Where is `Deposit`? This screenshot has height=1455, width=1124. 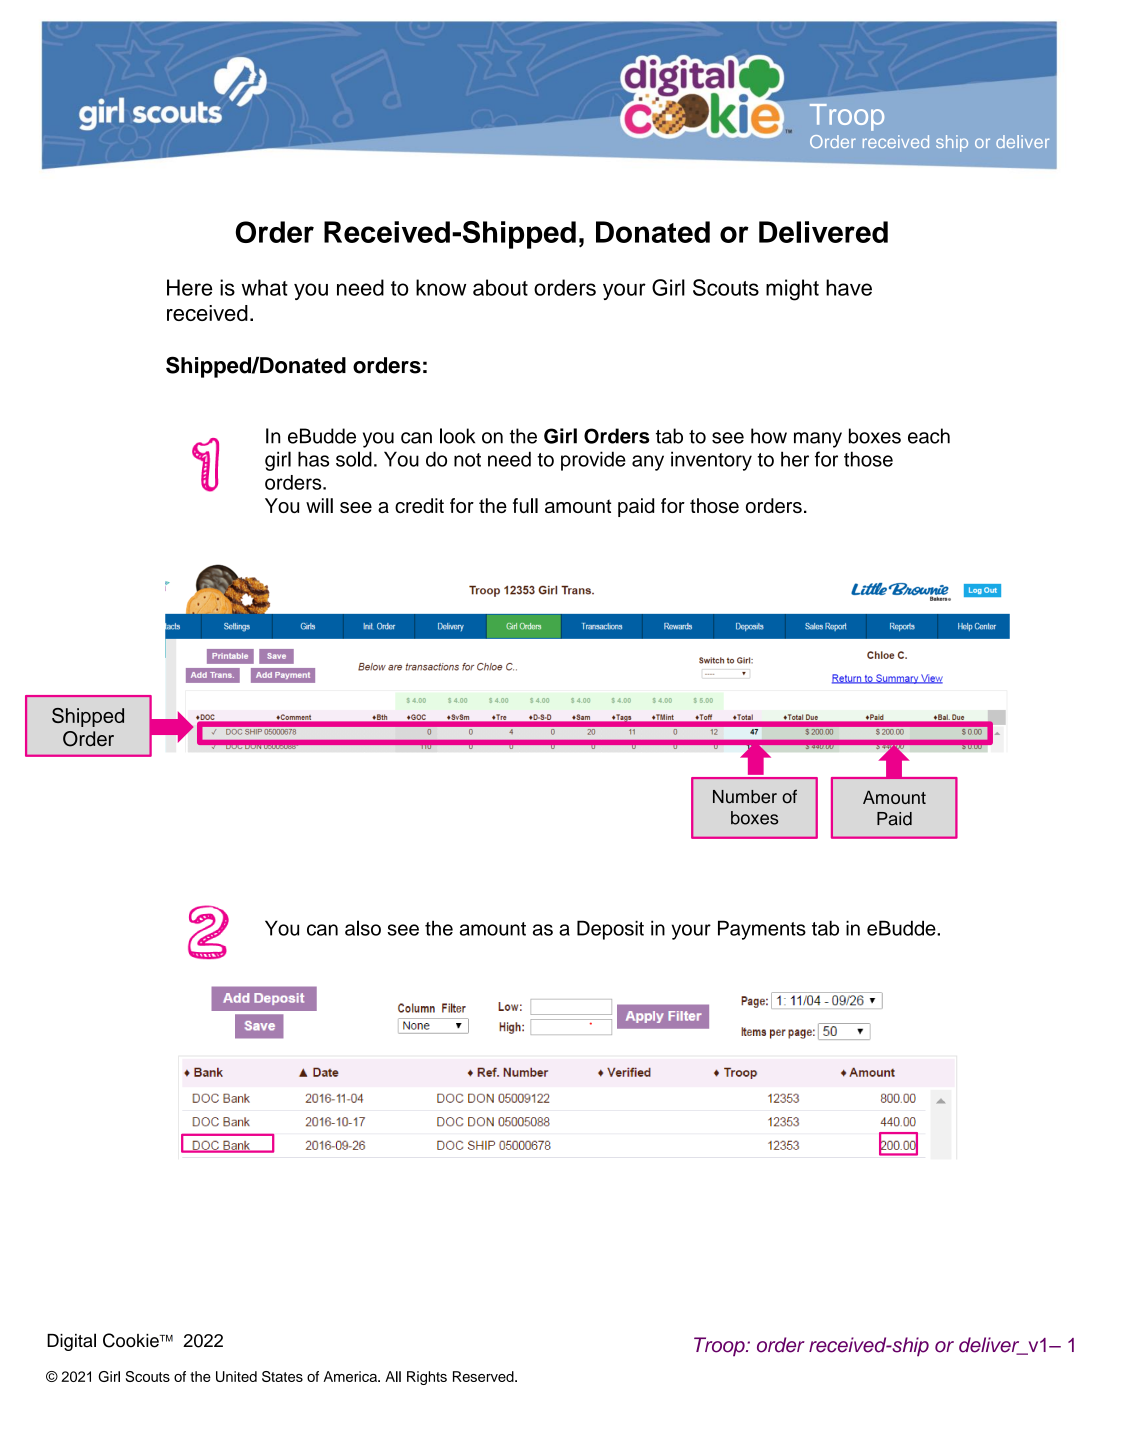
Deposit is located at coordinates (610, 930).
